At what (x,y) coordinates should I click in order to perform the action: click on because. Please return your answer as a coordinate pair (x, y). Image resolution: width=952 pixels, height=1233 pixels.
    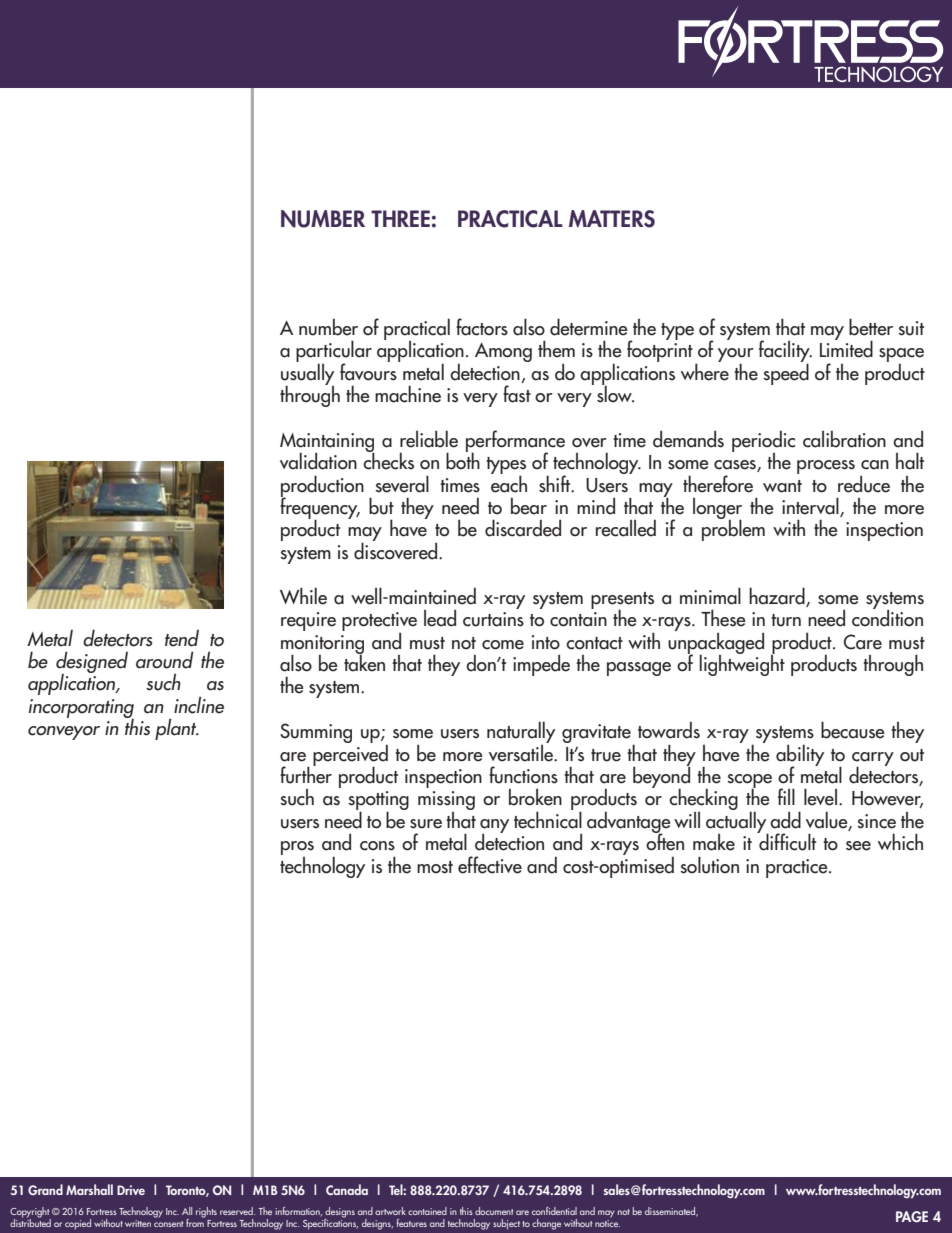
    Looking at the image, I should click on (853, 730).
